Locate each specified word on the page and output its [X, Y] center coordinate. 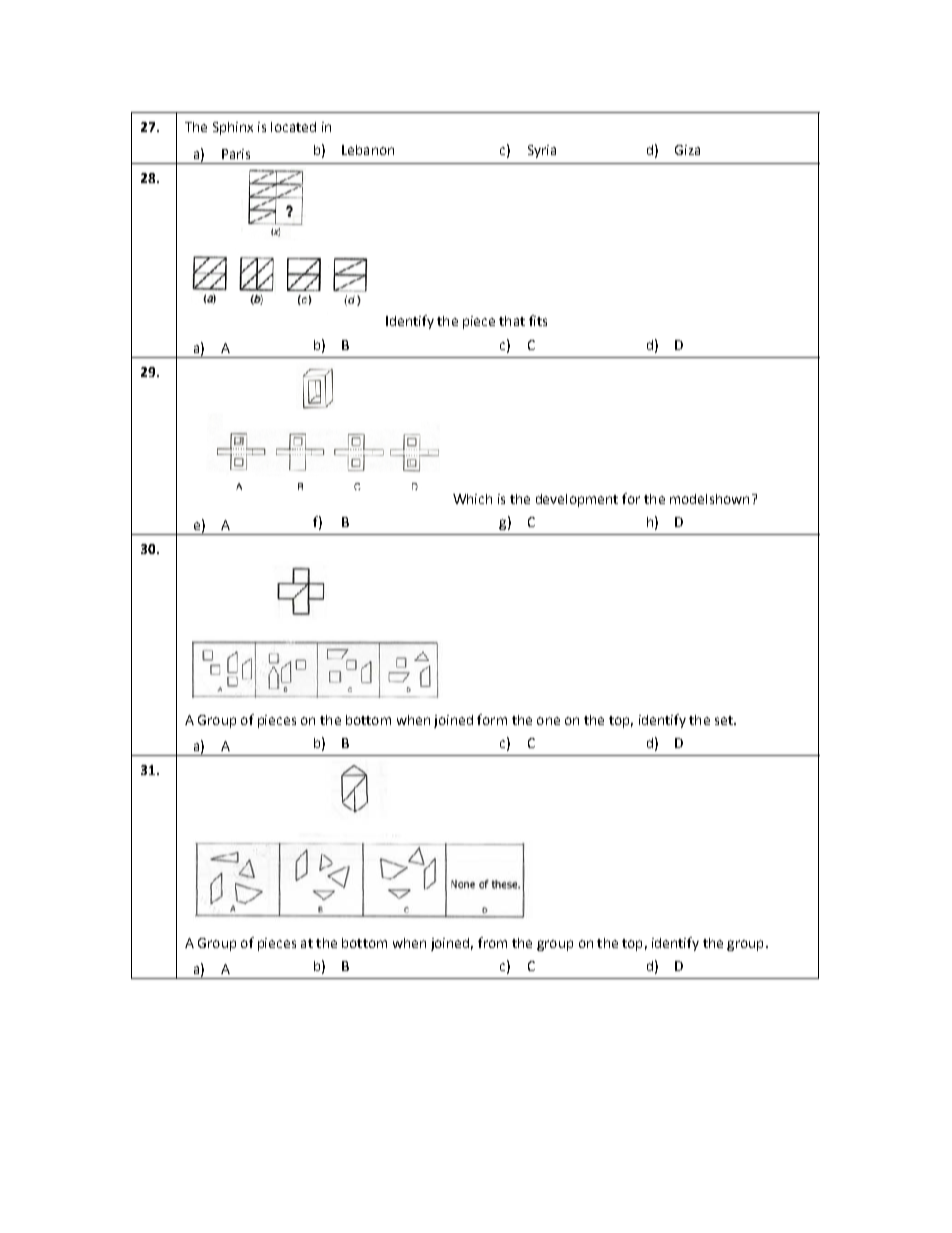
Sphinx [233, 128]
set [725, 720]
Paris [236, 154]
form [492, 719]
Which [472, 499]
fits [538, 320]
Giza [687, 150]
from [492, 942]
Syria [542, 151]
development [577, 500]
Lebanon [368, 150]
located [293, 127]
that [512, 321]
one [548, 721]
